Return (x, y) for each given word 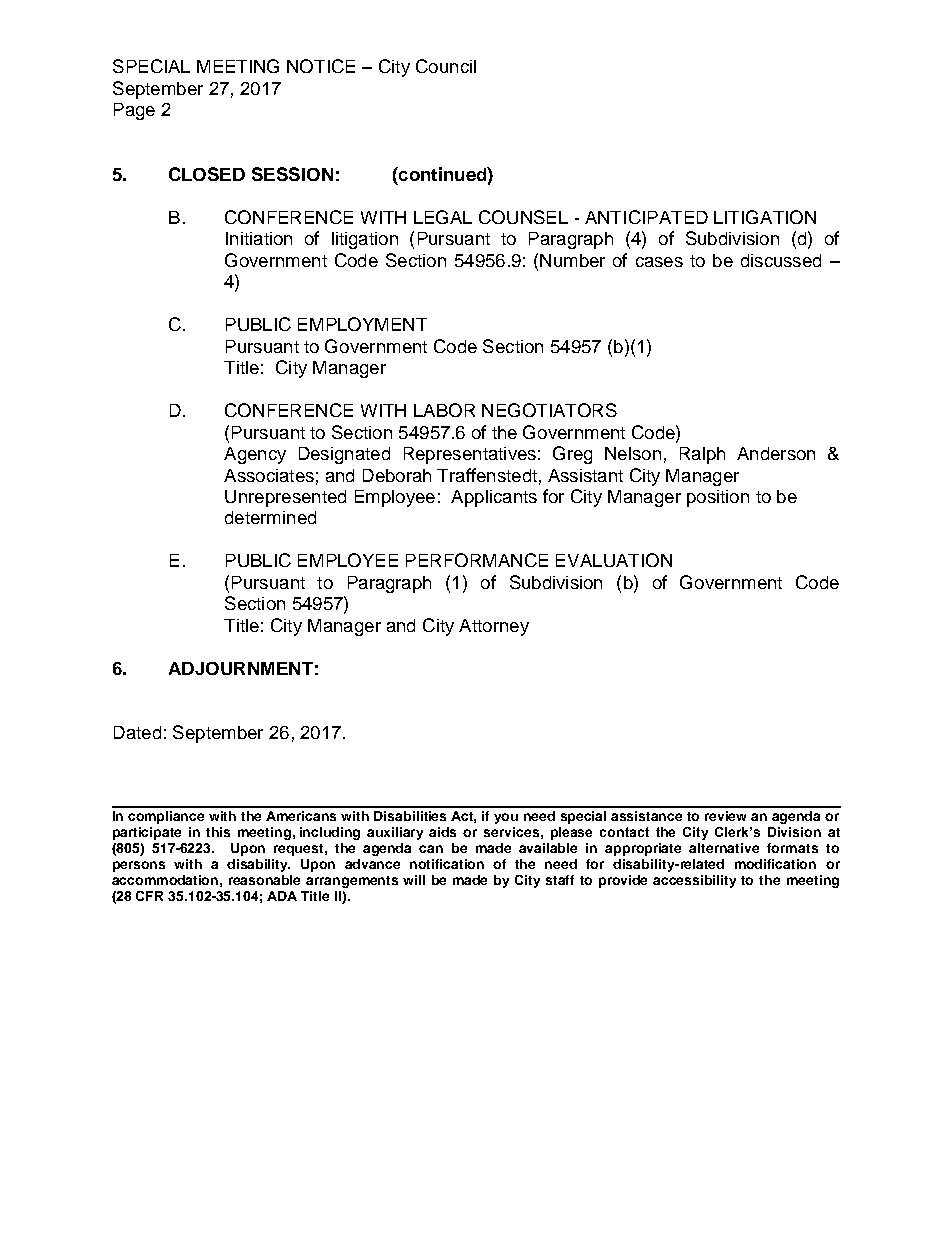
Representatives (470, 455)
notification (447, 864)
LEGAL (443, 217)
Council (446, 66)
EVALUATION (614, 560)
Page (134, 111)
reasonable (264, 880)
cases (659, 262)
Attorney (494, 627)
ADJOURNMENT (241, 668)
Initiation (259, 238)
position (718, 498)
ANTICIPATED (646, 217)
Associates (269, 475)
